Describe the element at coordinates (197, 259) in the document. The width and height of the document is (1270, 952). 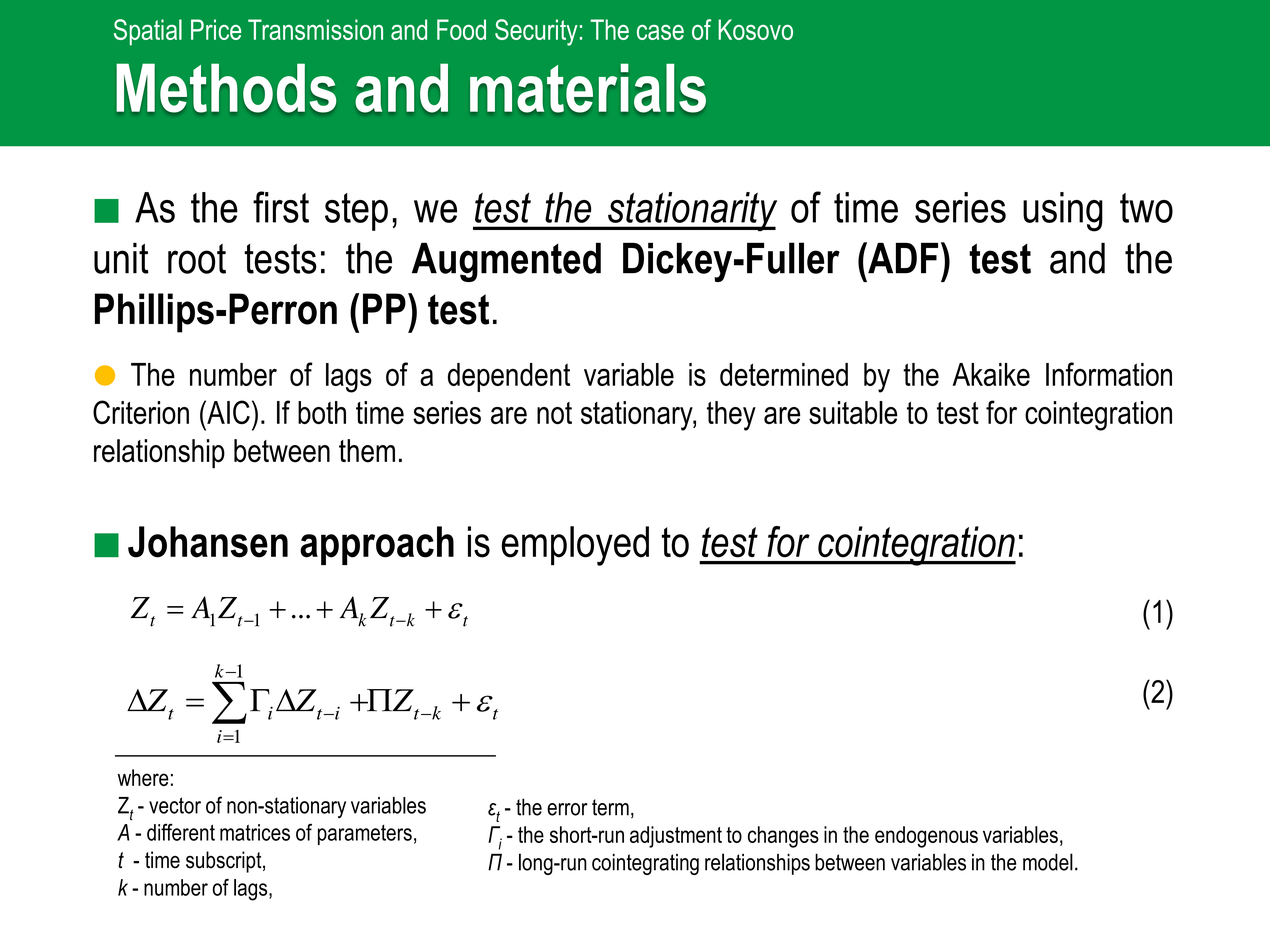
I see `root` at that location.
